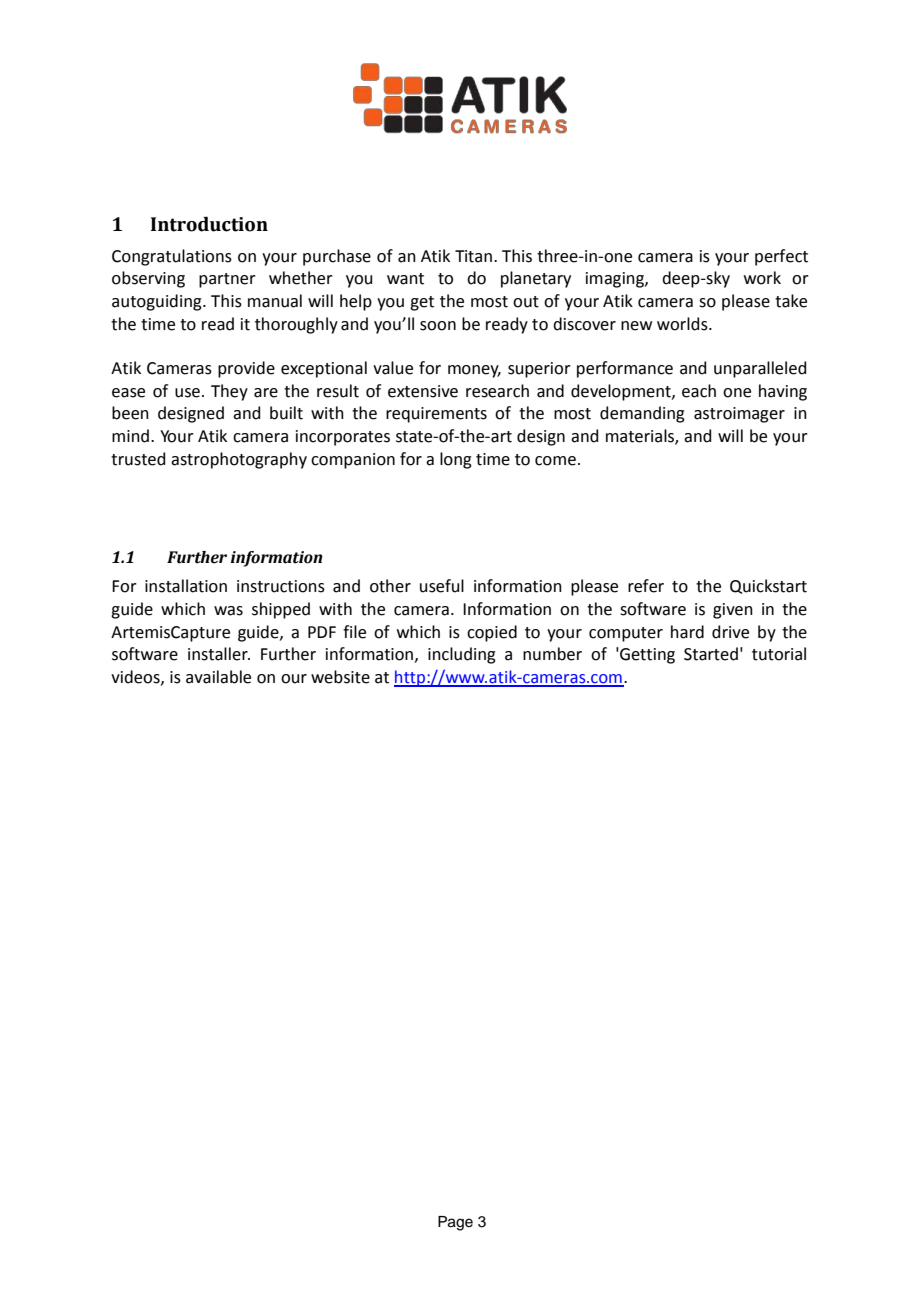 This document has height=1307, width=924. I want to click on Titan, so click(473, 256).
